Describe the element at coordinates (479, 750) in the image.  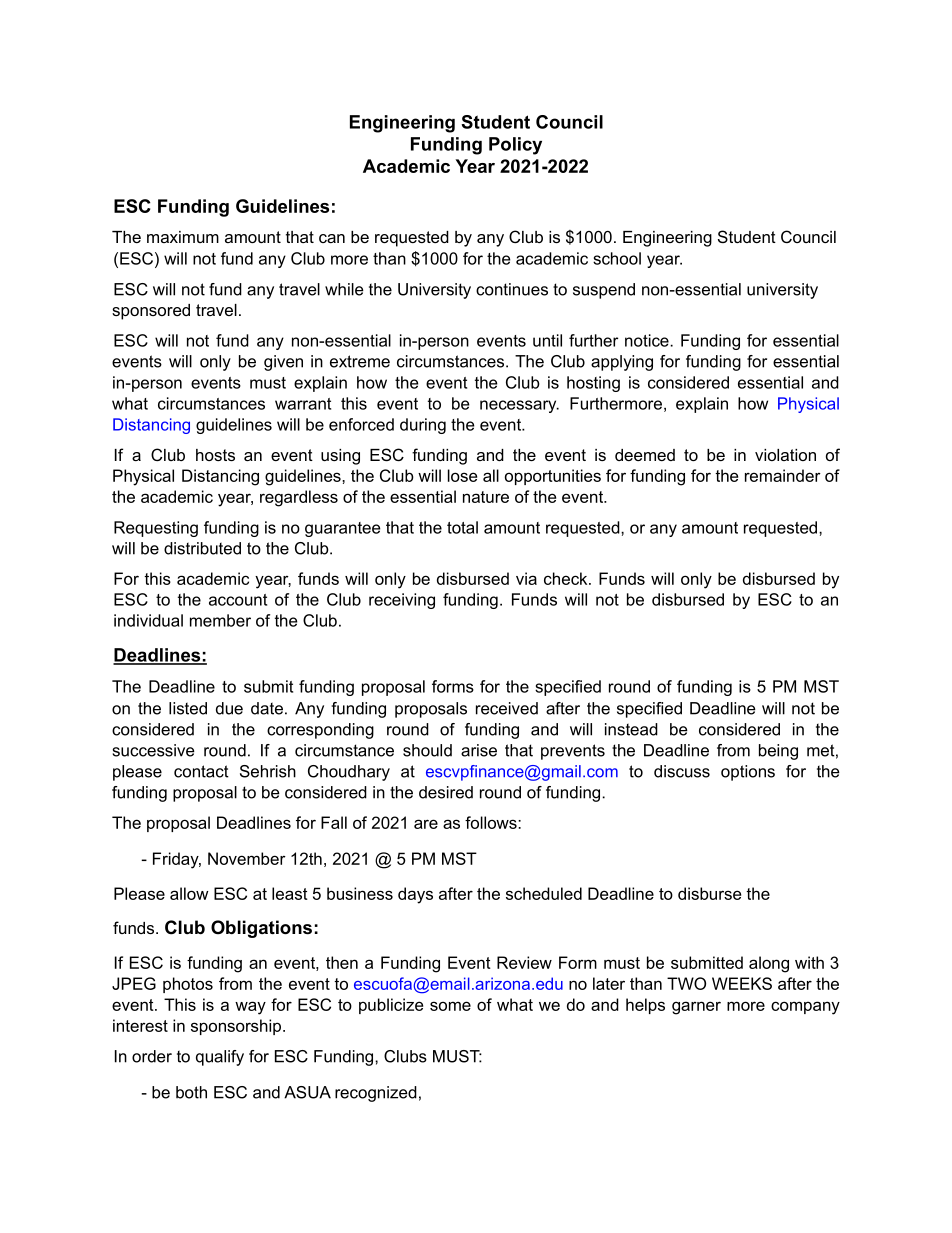
I see `arise` at that location.
